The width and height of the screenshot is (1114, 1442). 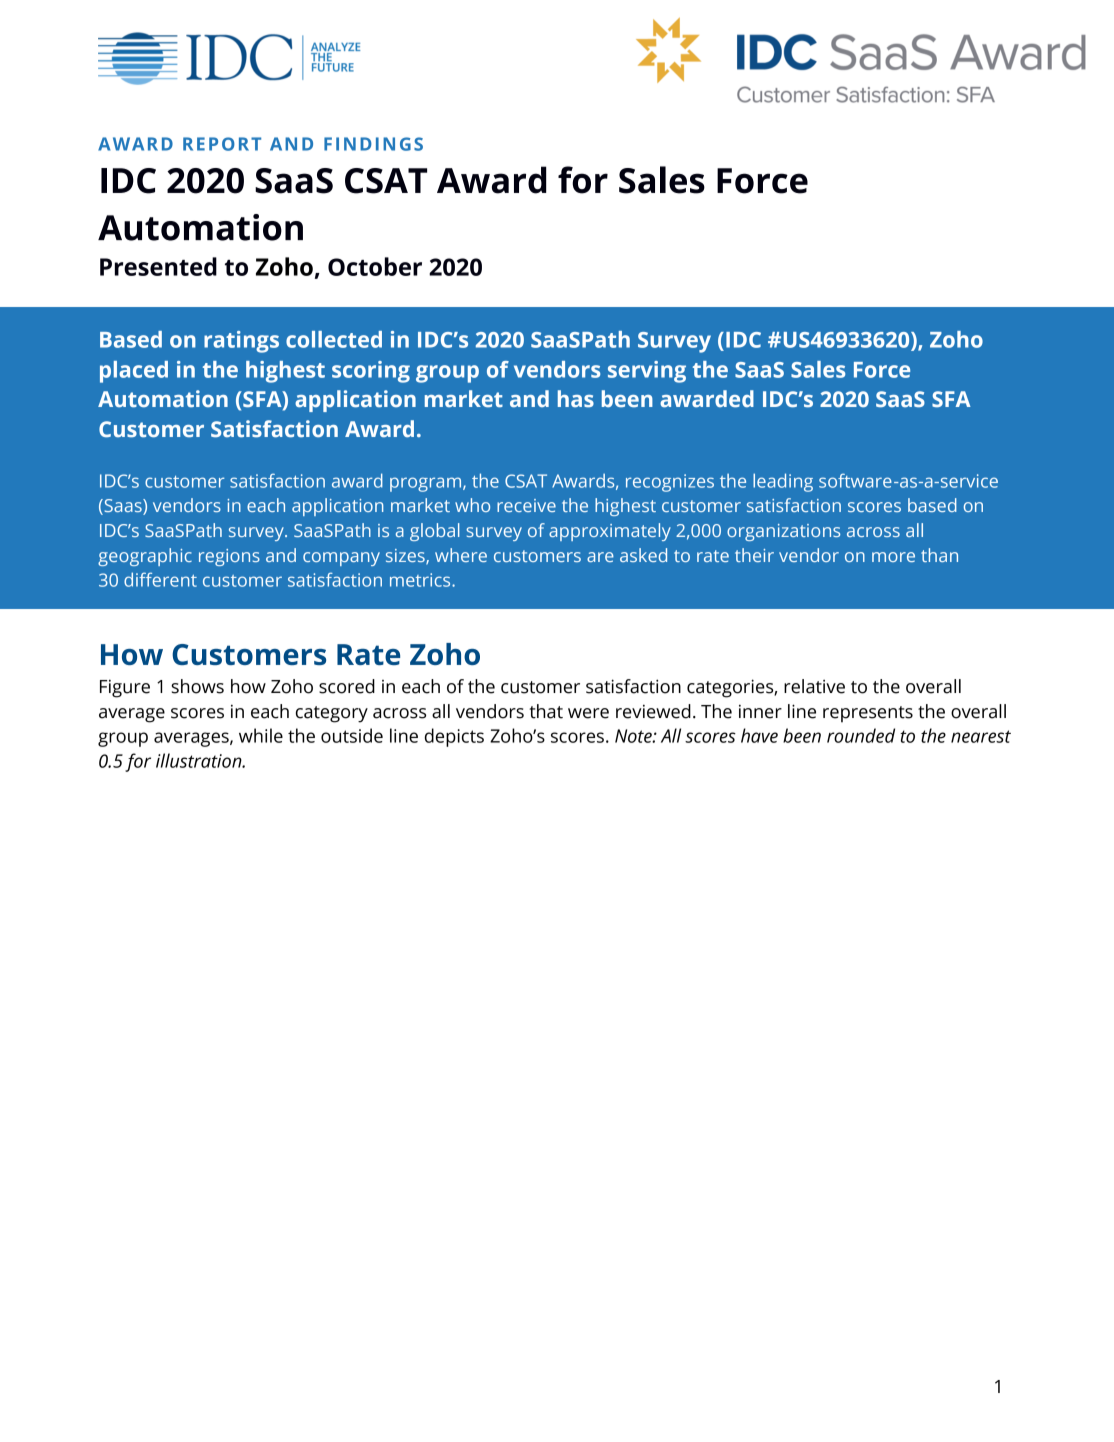 What do you see at coordinates (375, 266) in the screenshot?
I see `October` at bounding box center [375, 266].
